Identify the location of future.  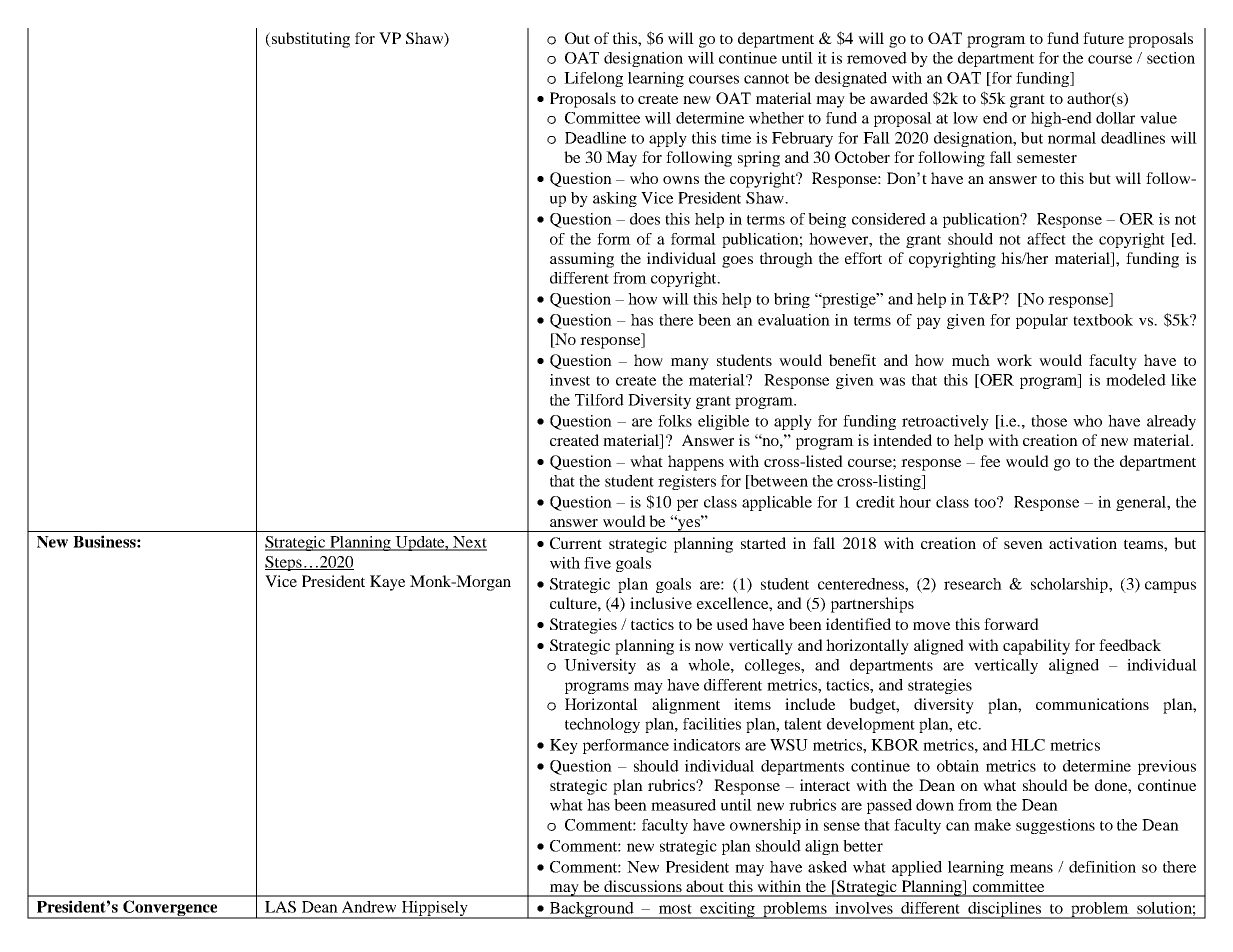
(1103, 38).
